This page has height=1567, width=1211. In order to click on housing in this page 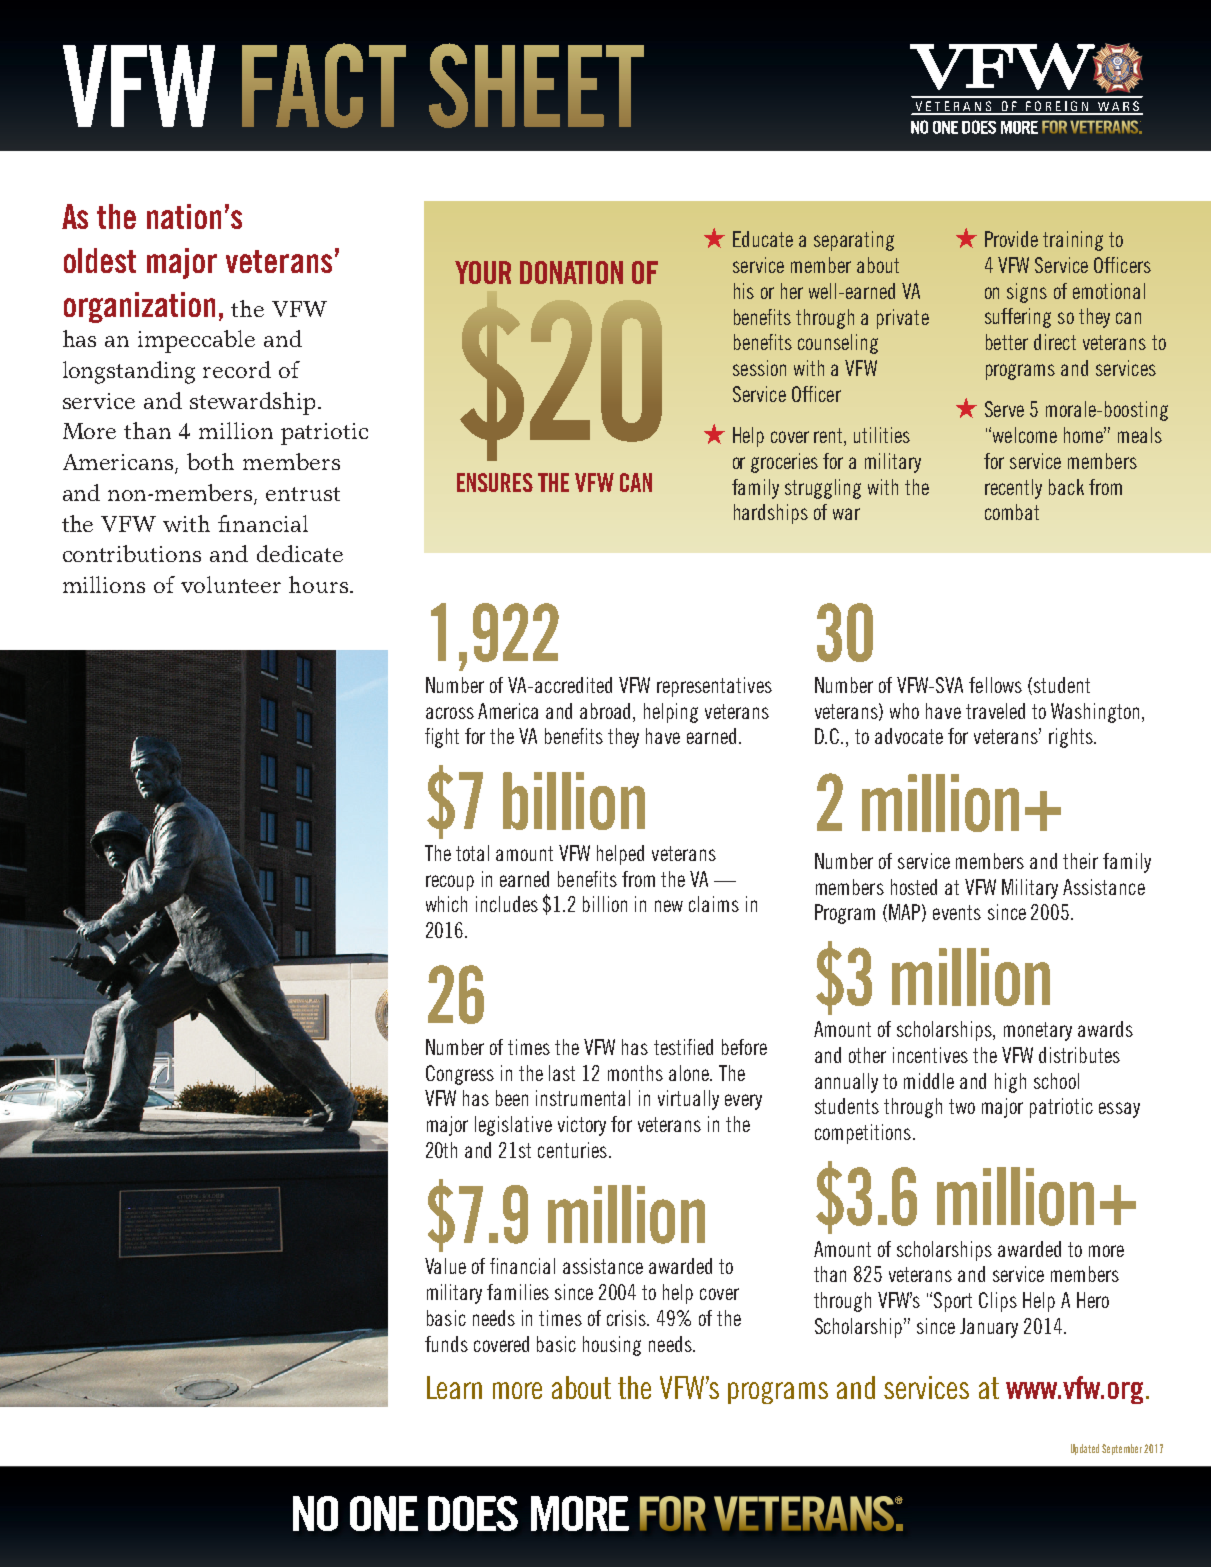, I will do `click(612, 1346)`.
